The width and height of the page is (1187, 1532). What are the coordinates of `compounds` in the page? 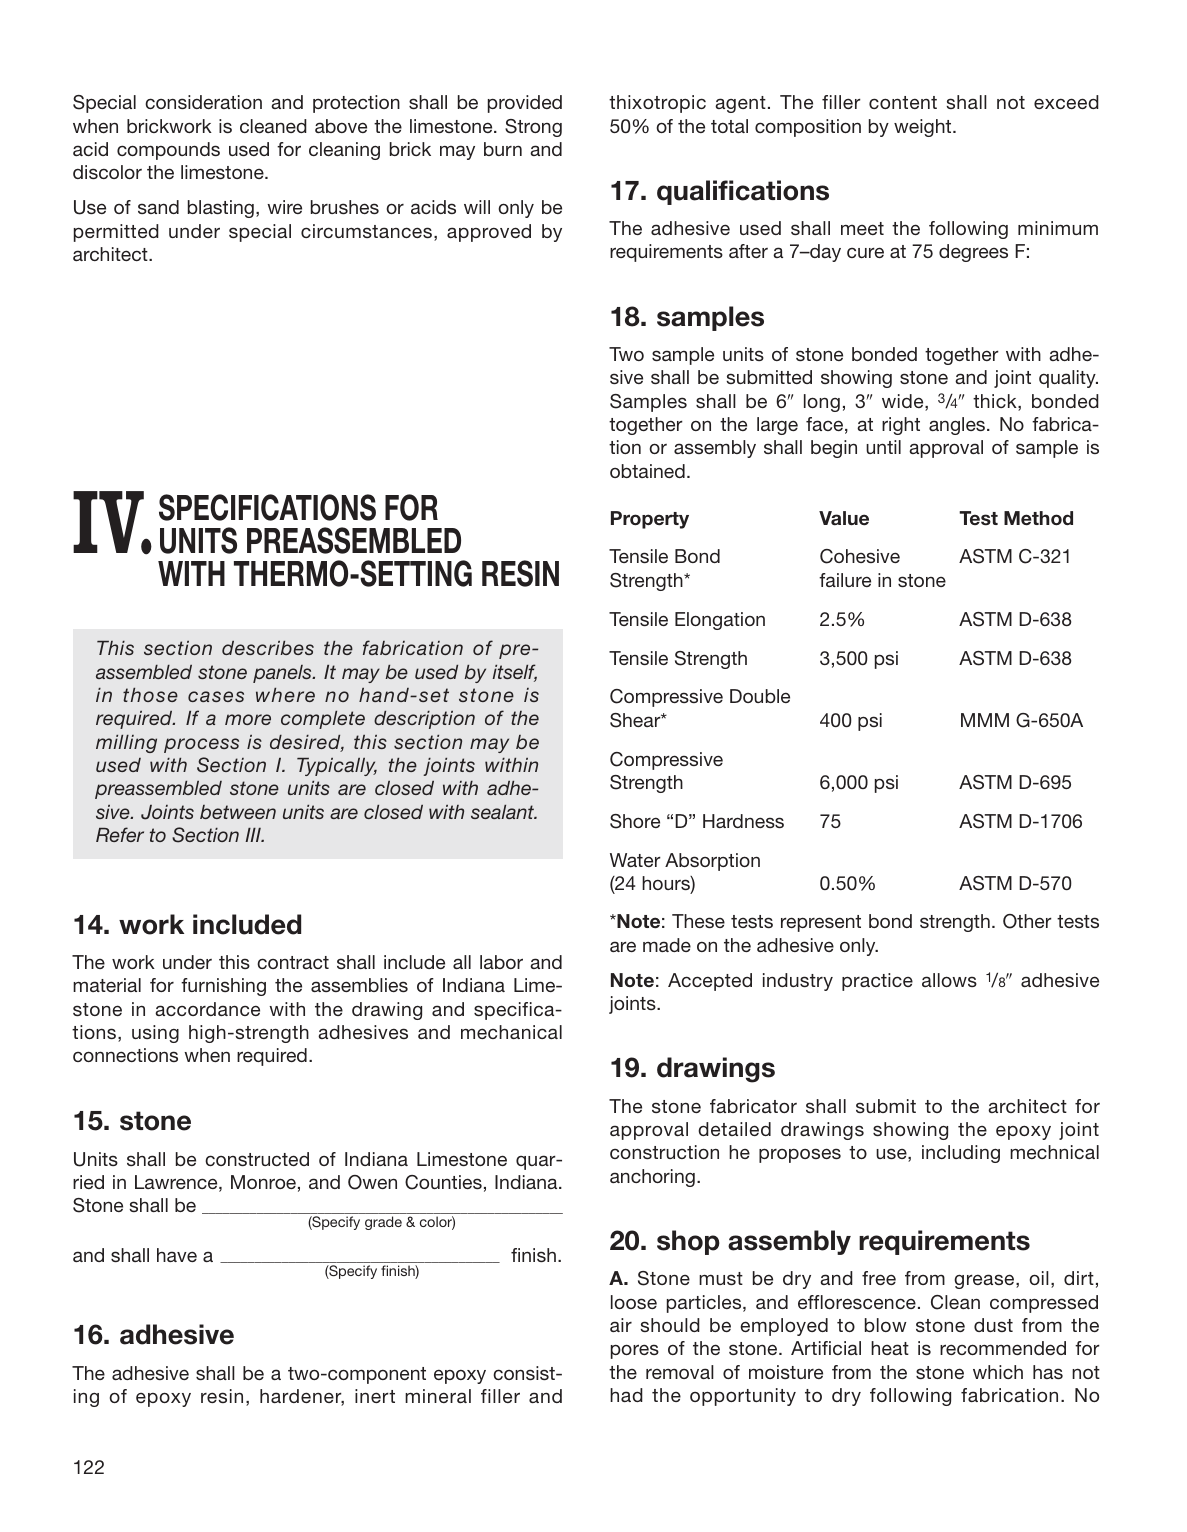 It's located at (168, 151).
